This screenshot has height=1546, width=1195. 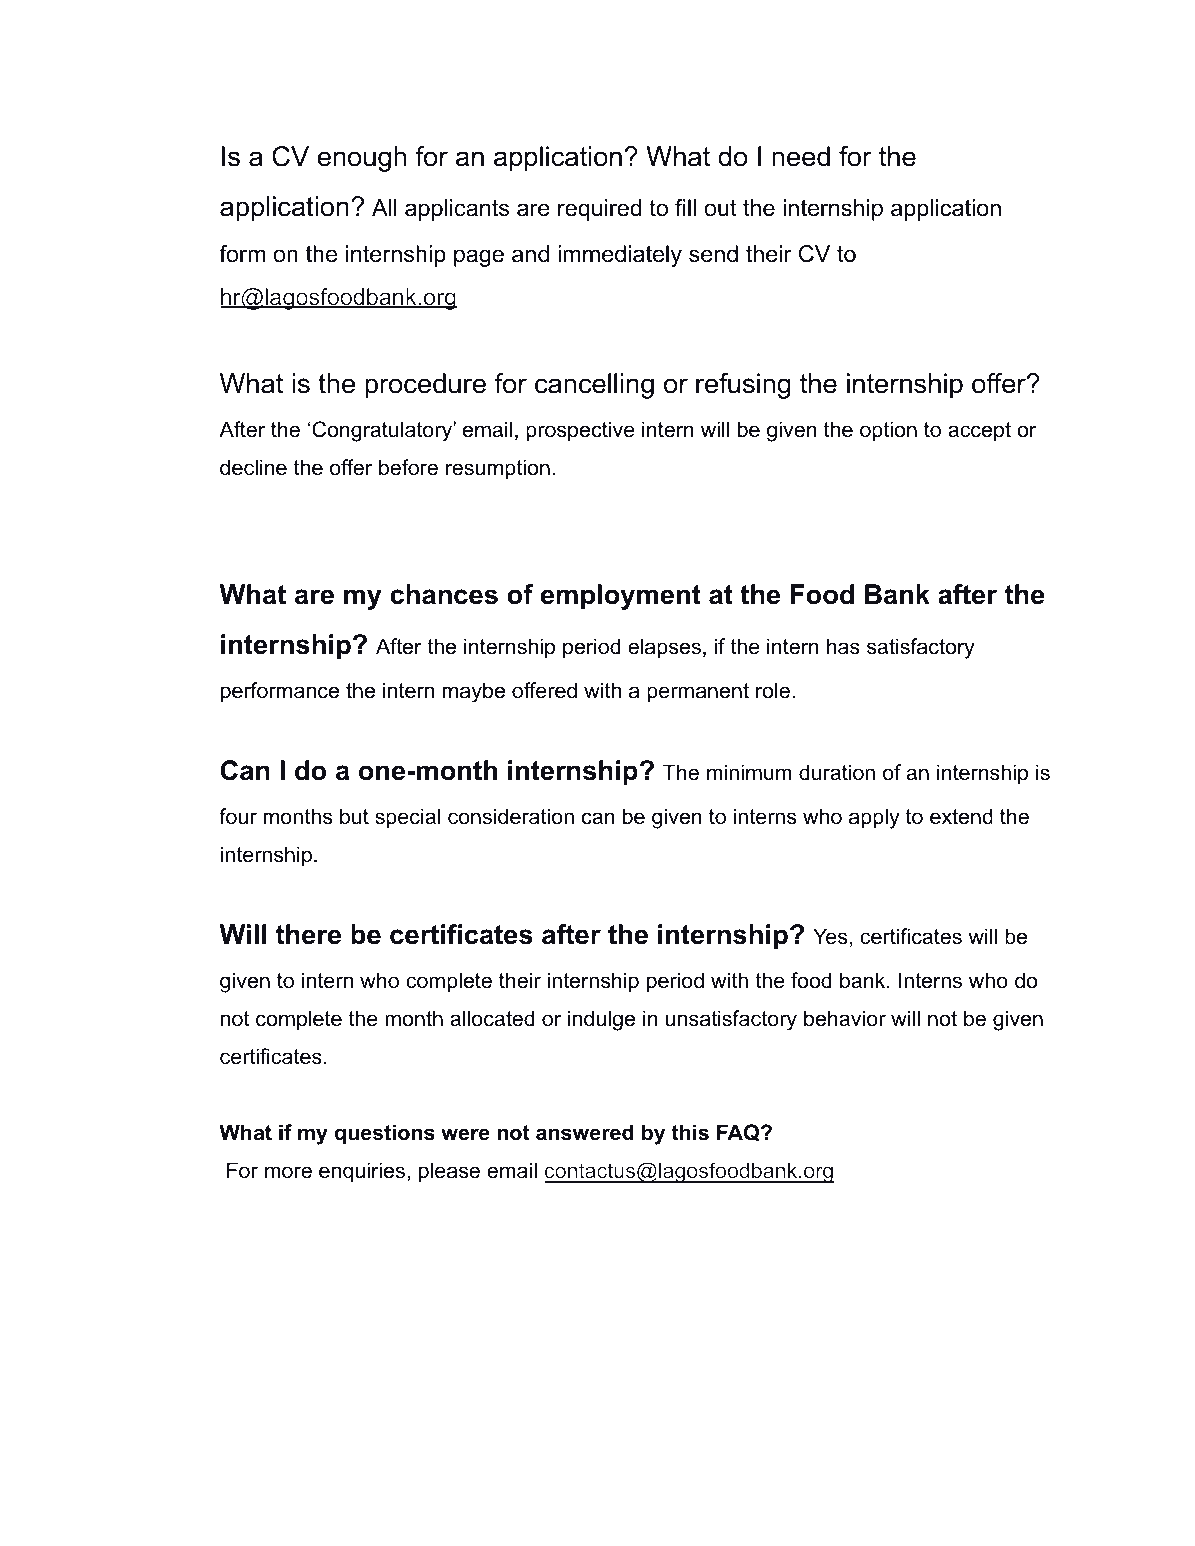 I want to click on decline, so click(x=253, y=467).
